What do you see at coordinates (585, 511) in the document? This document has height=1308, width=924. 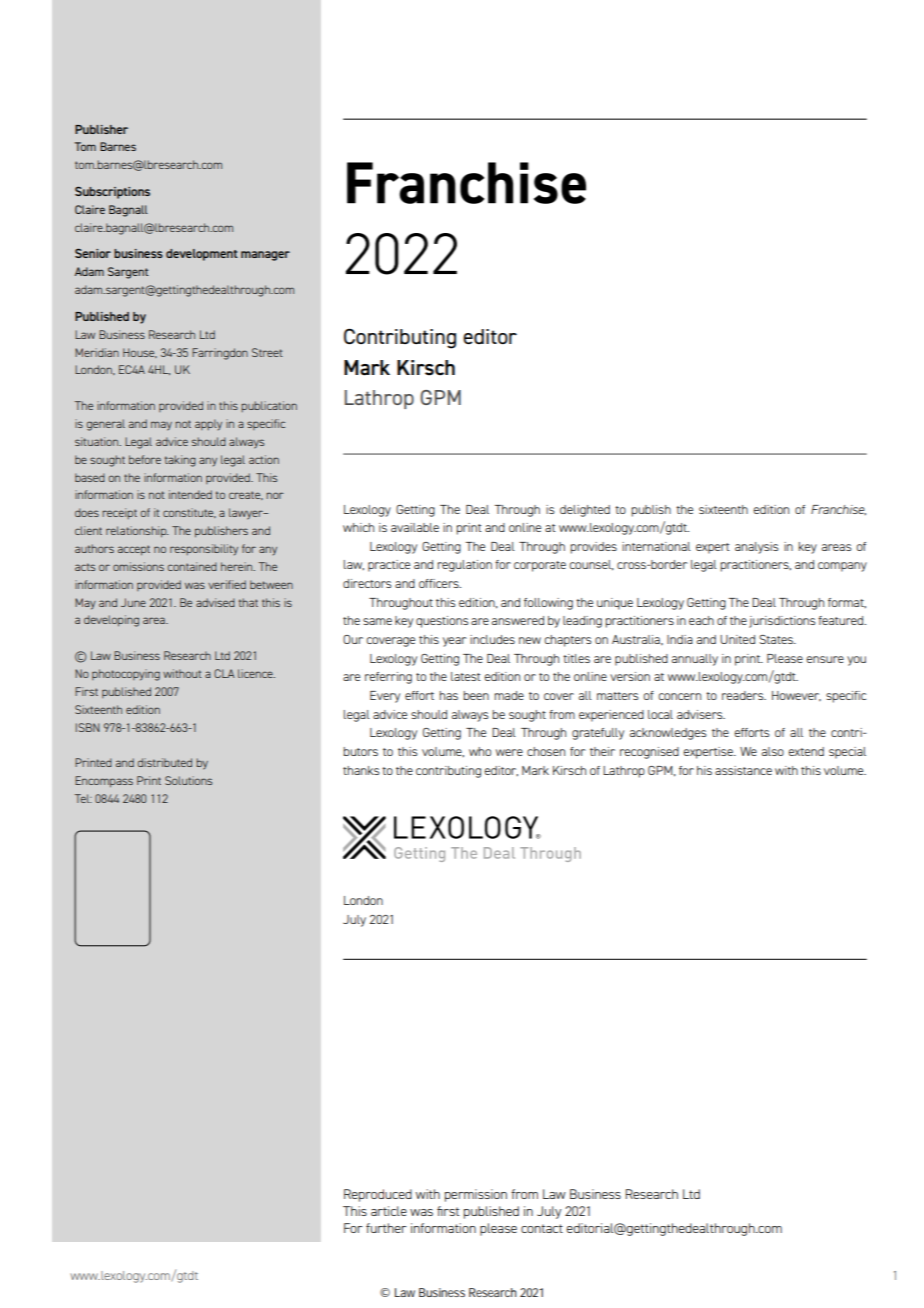 I see `delighted` at bounding box center [585, 511].
